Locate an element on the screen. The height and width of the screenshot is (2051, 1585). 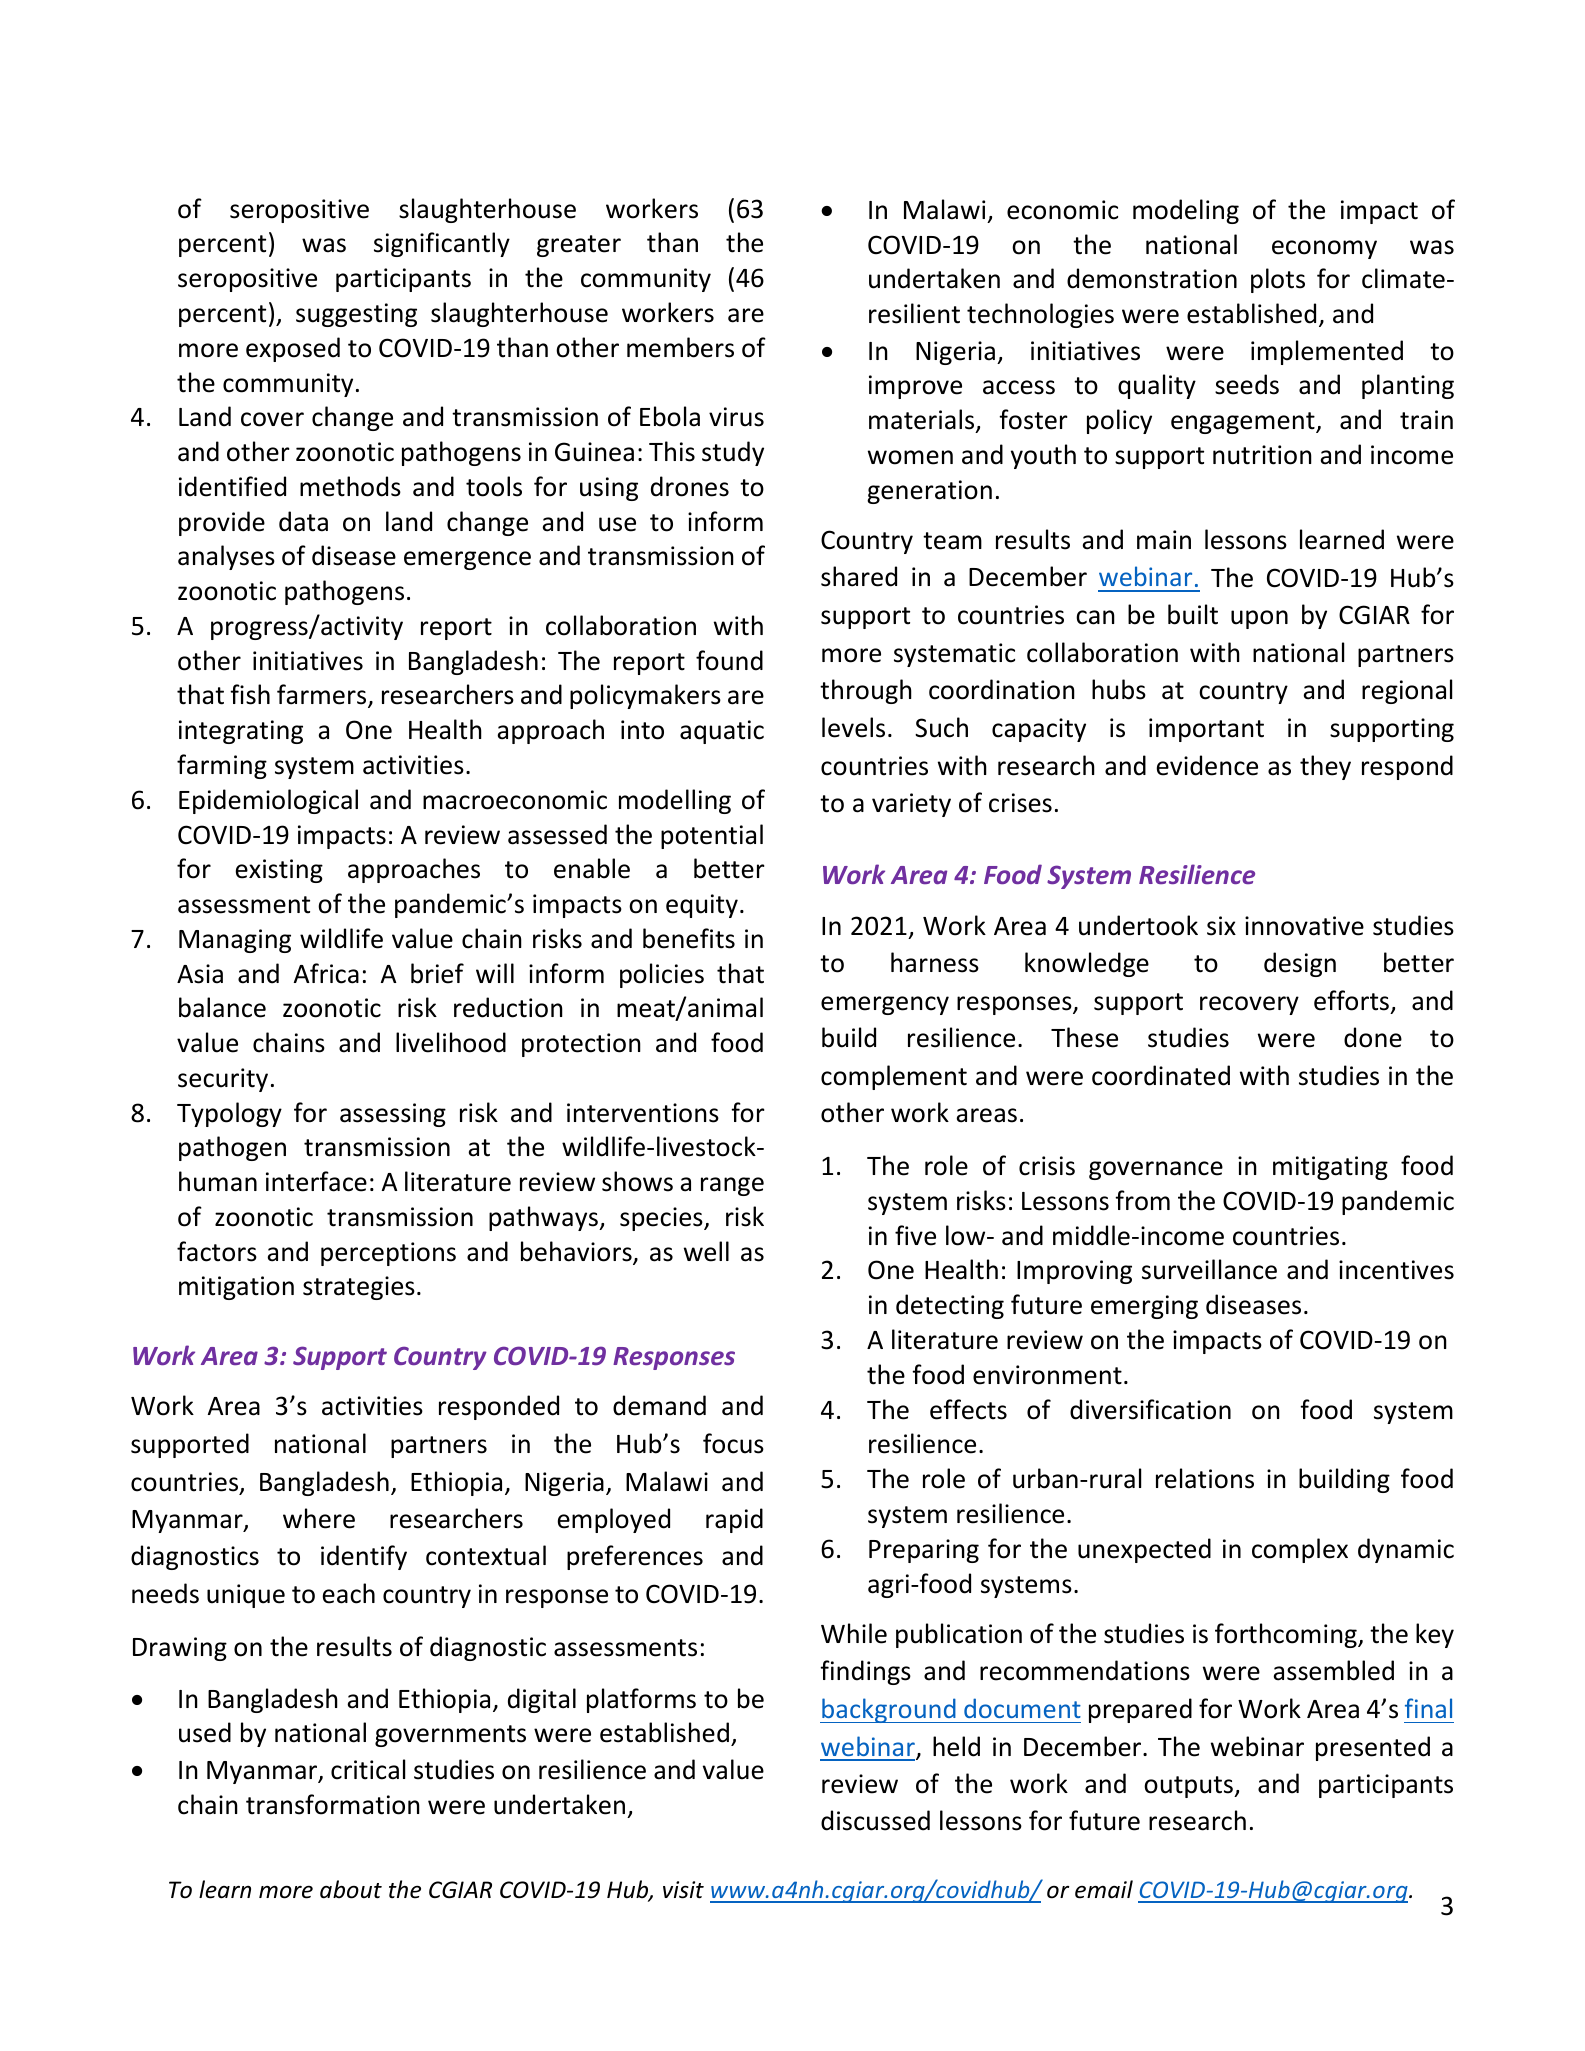
security is located at coordinates (223, 1080).
